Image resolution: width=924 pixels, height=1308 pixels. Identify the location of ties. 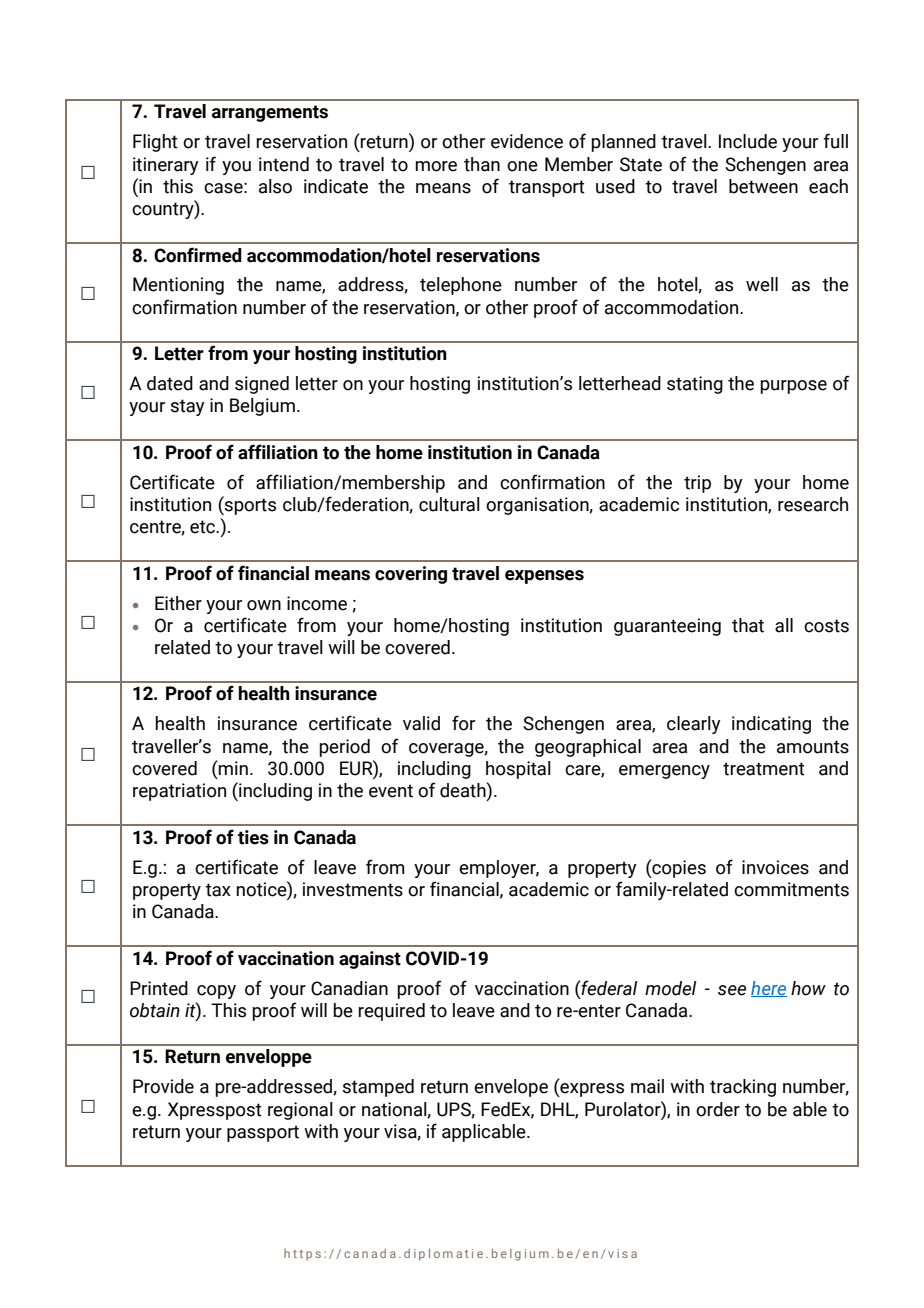
(253, 837).
